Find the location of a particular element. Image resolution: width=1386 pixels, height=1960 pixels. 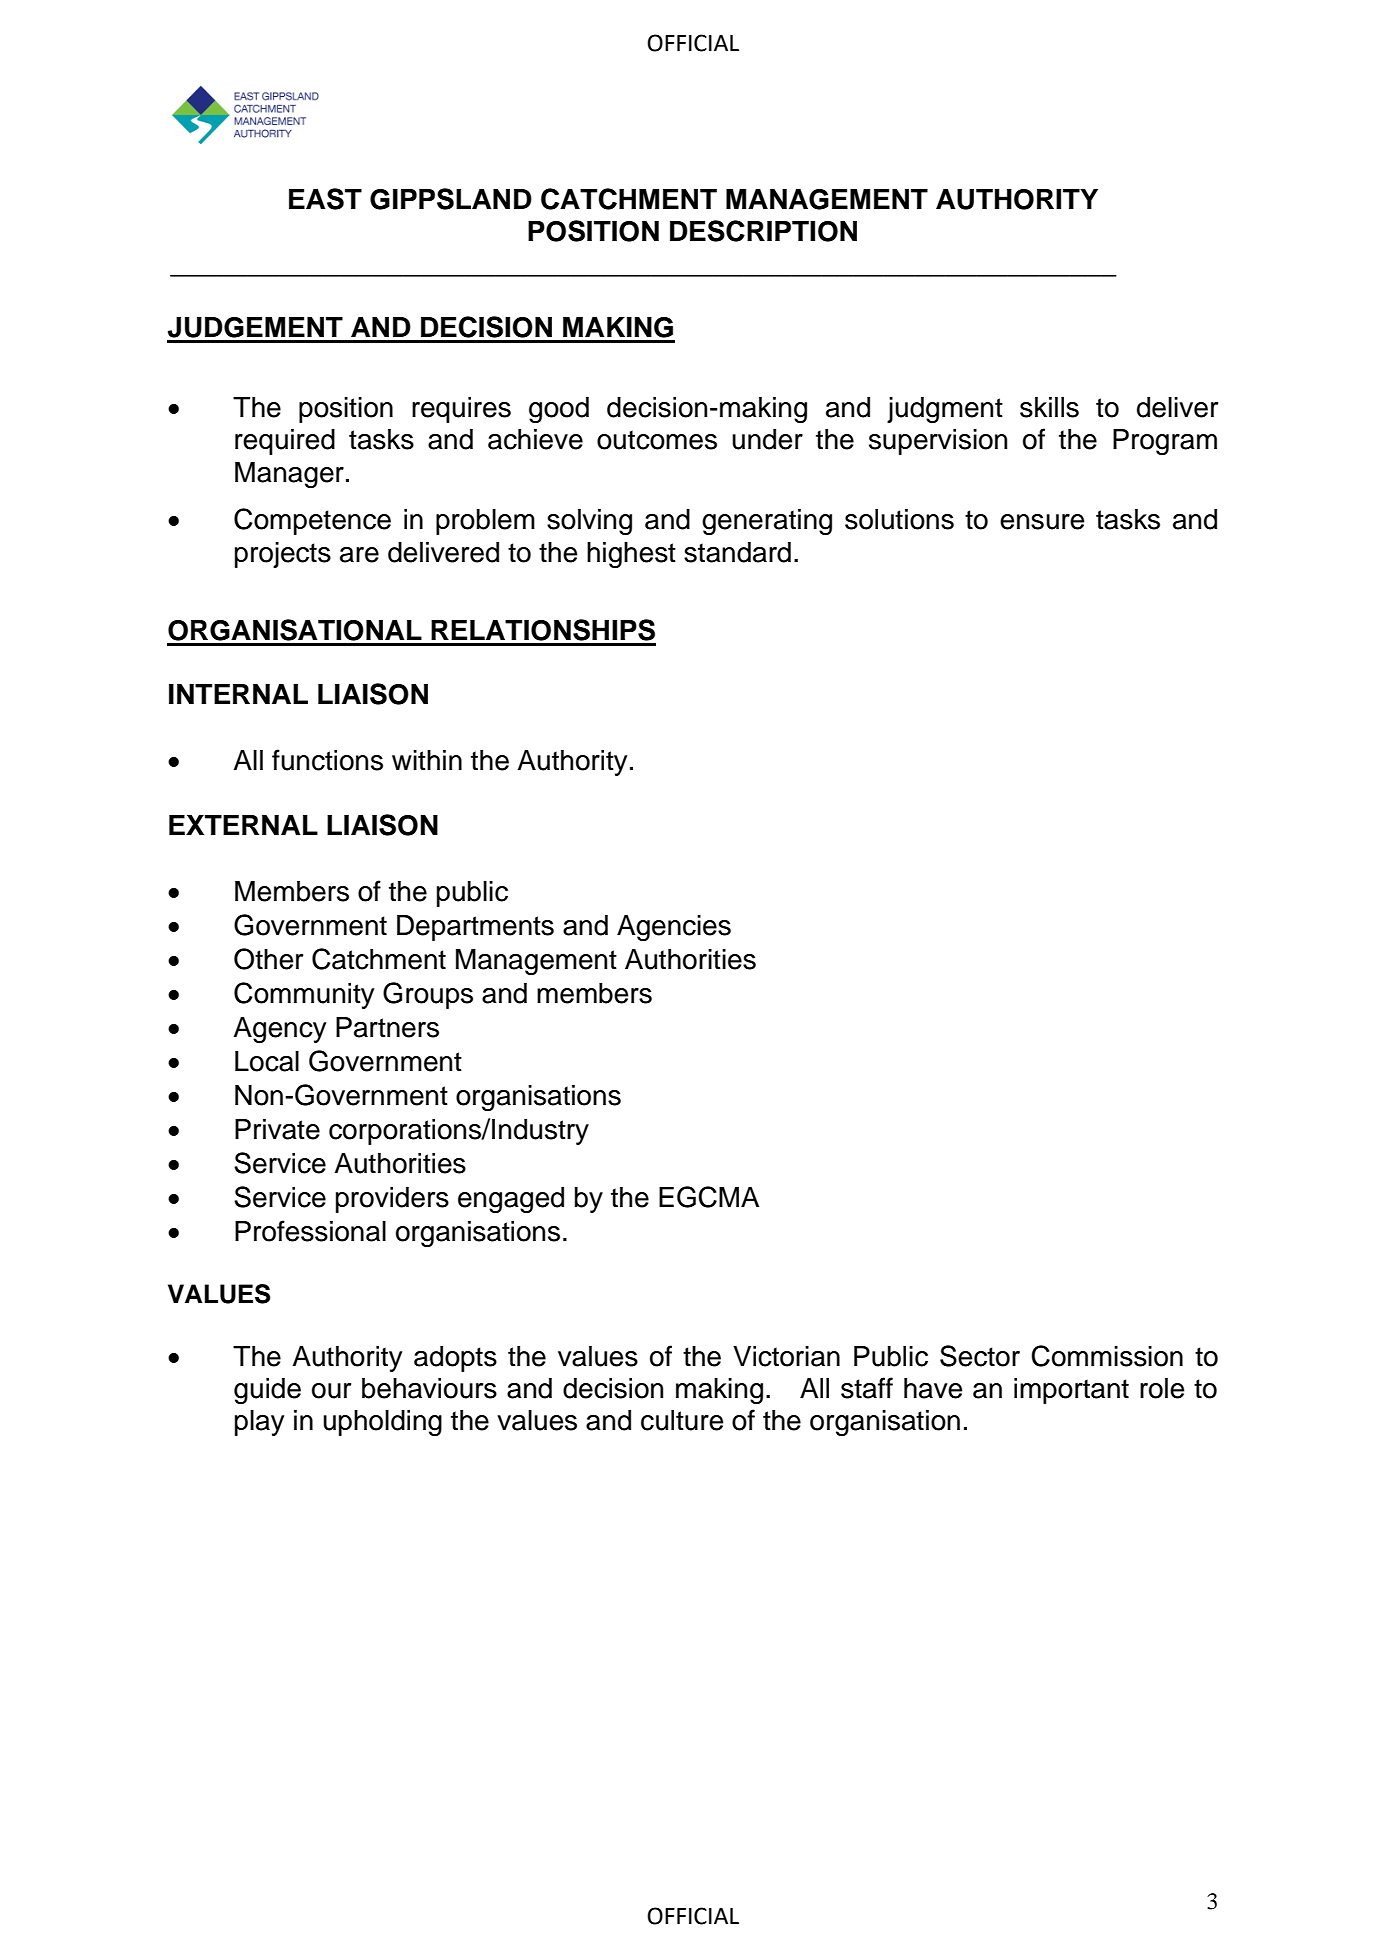

Other is located at coordinates (268, 959).
